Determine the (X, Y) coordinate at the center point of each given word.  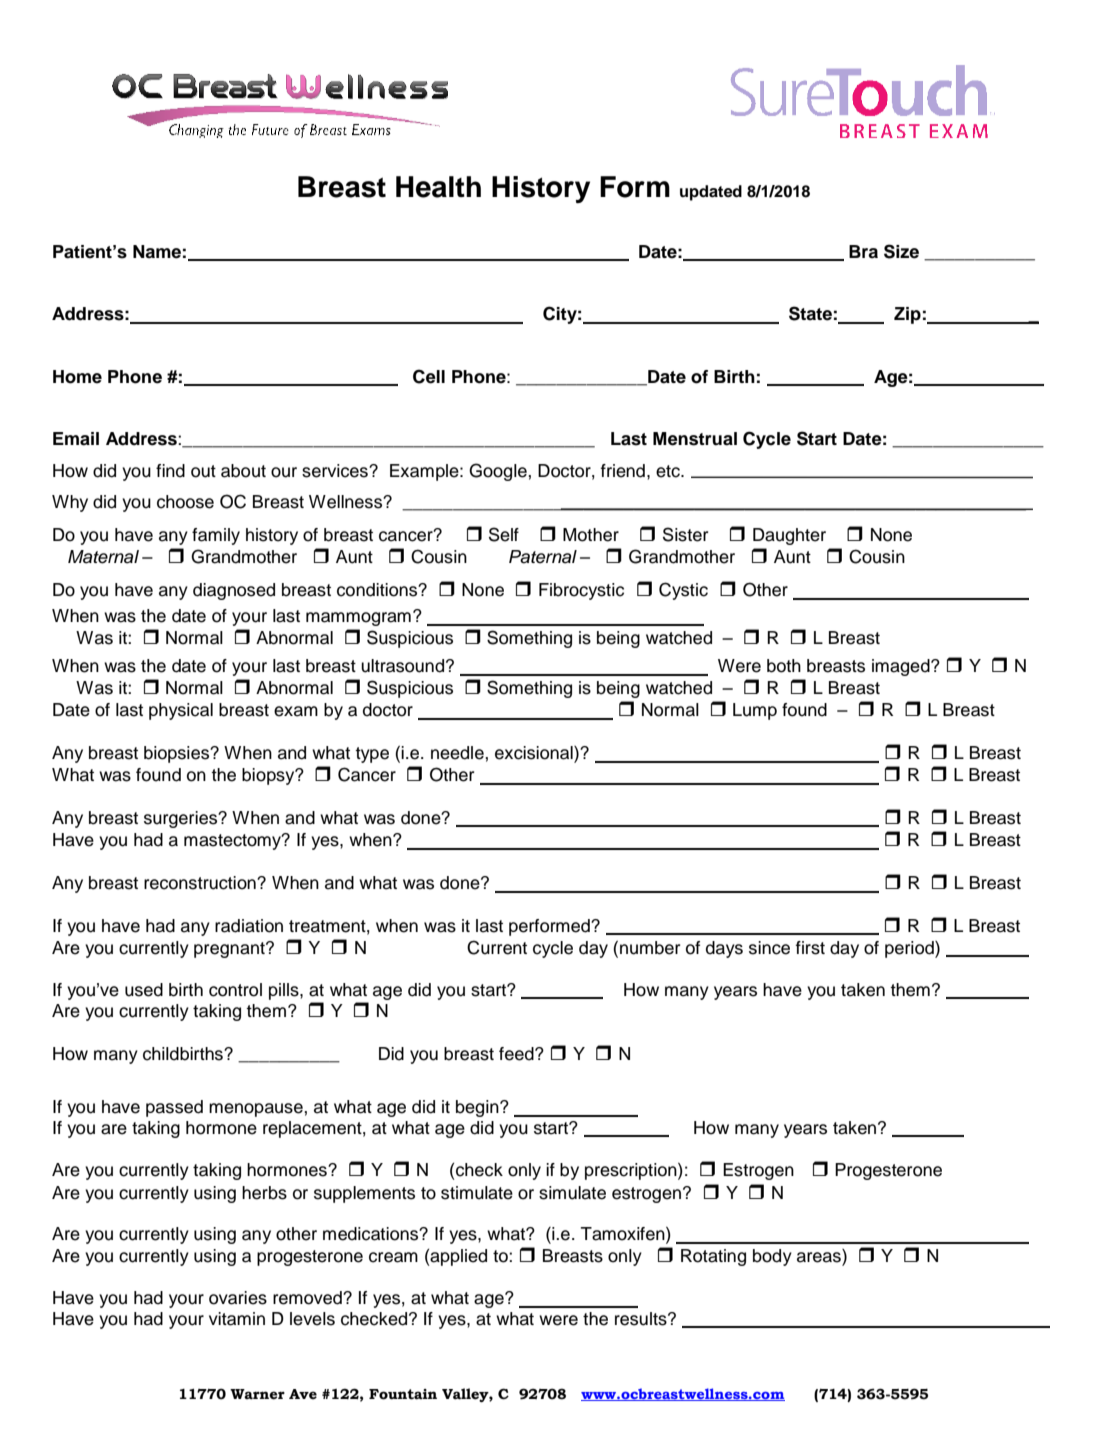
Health (438, 187)
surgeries (182, 819)
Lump (755, 711)
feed (517, 1054)
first (810, 948)
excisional (535, 754)
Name (157, 252)
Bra (863, 252)
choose (185, 502)
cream (393, 1257)
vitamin (237, 1319)
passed (174, 1108)
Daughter (789, 536)
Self (504, 534)
